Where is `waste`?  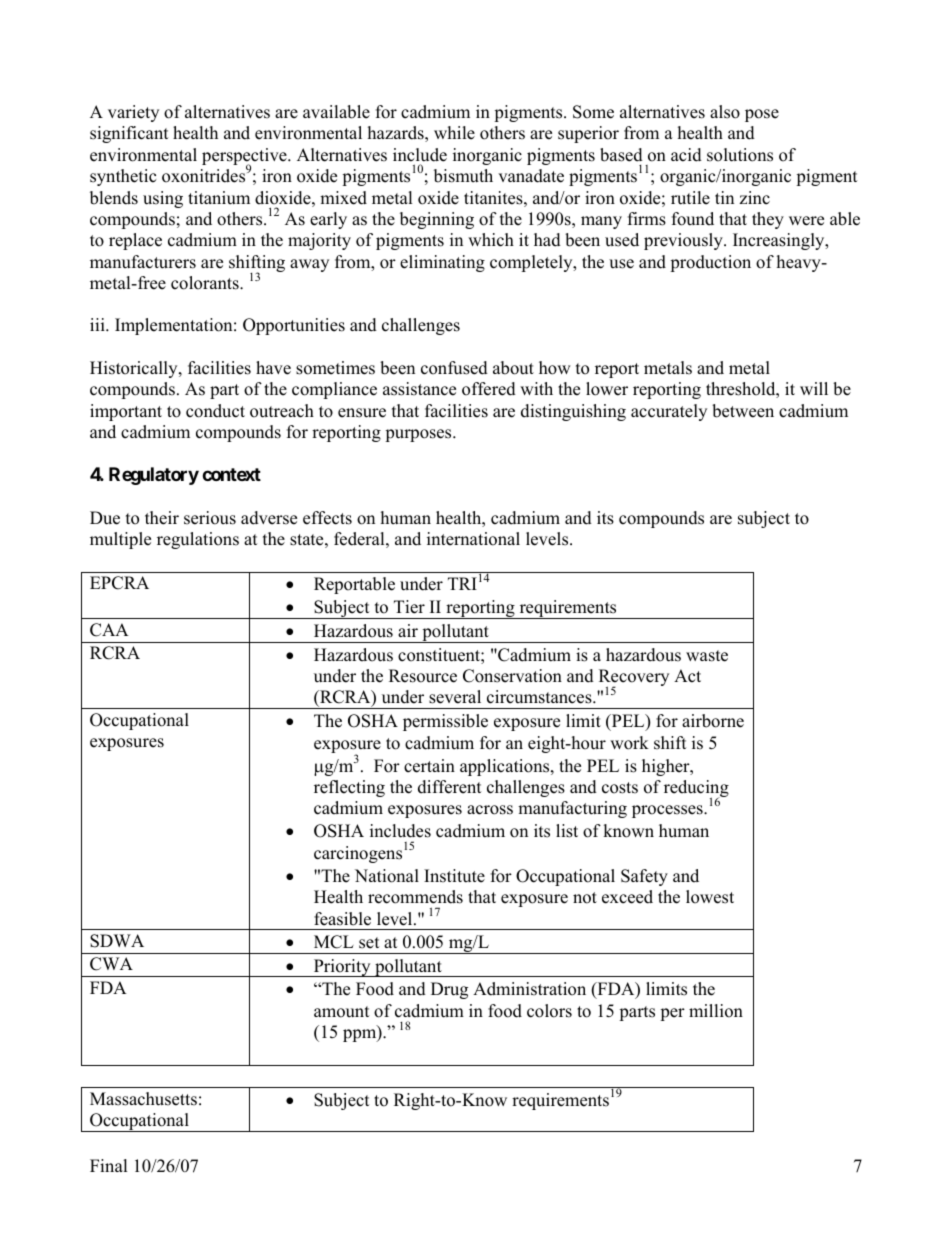 waste is located at coordinates (707, 656).
